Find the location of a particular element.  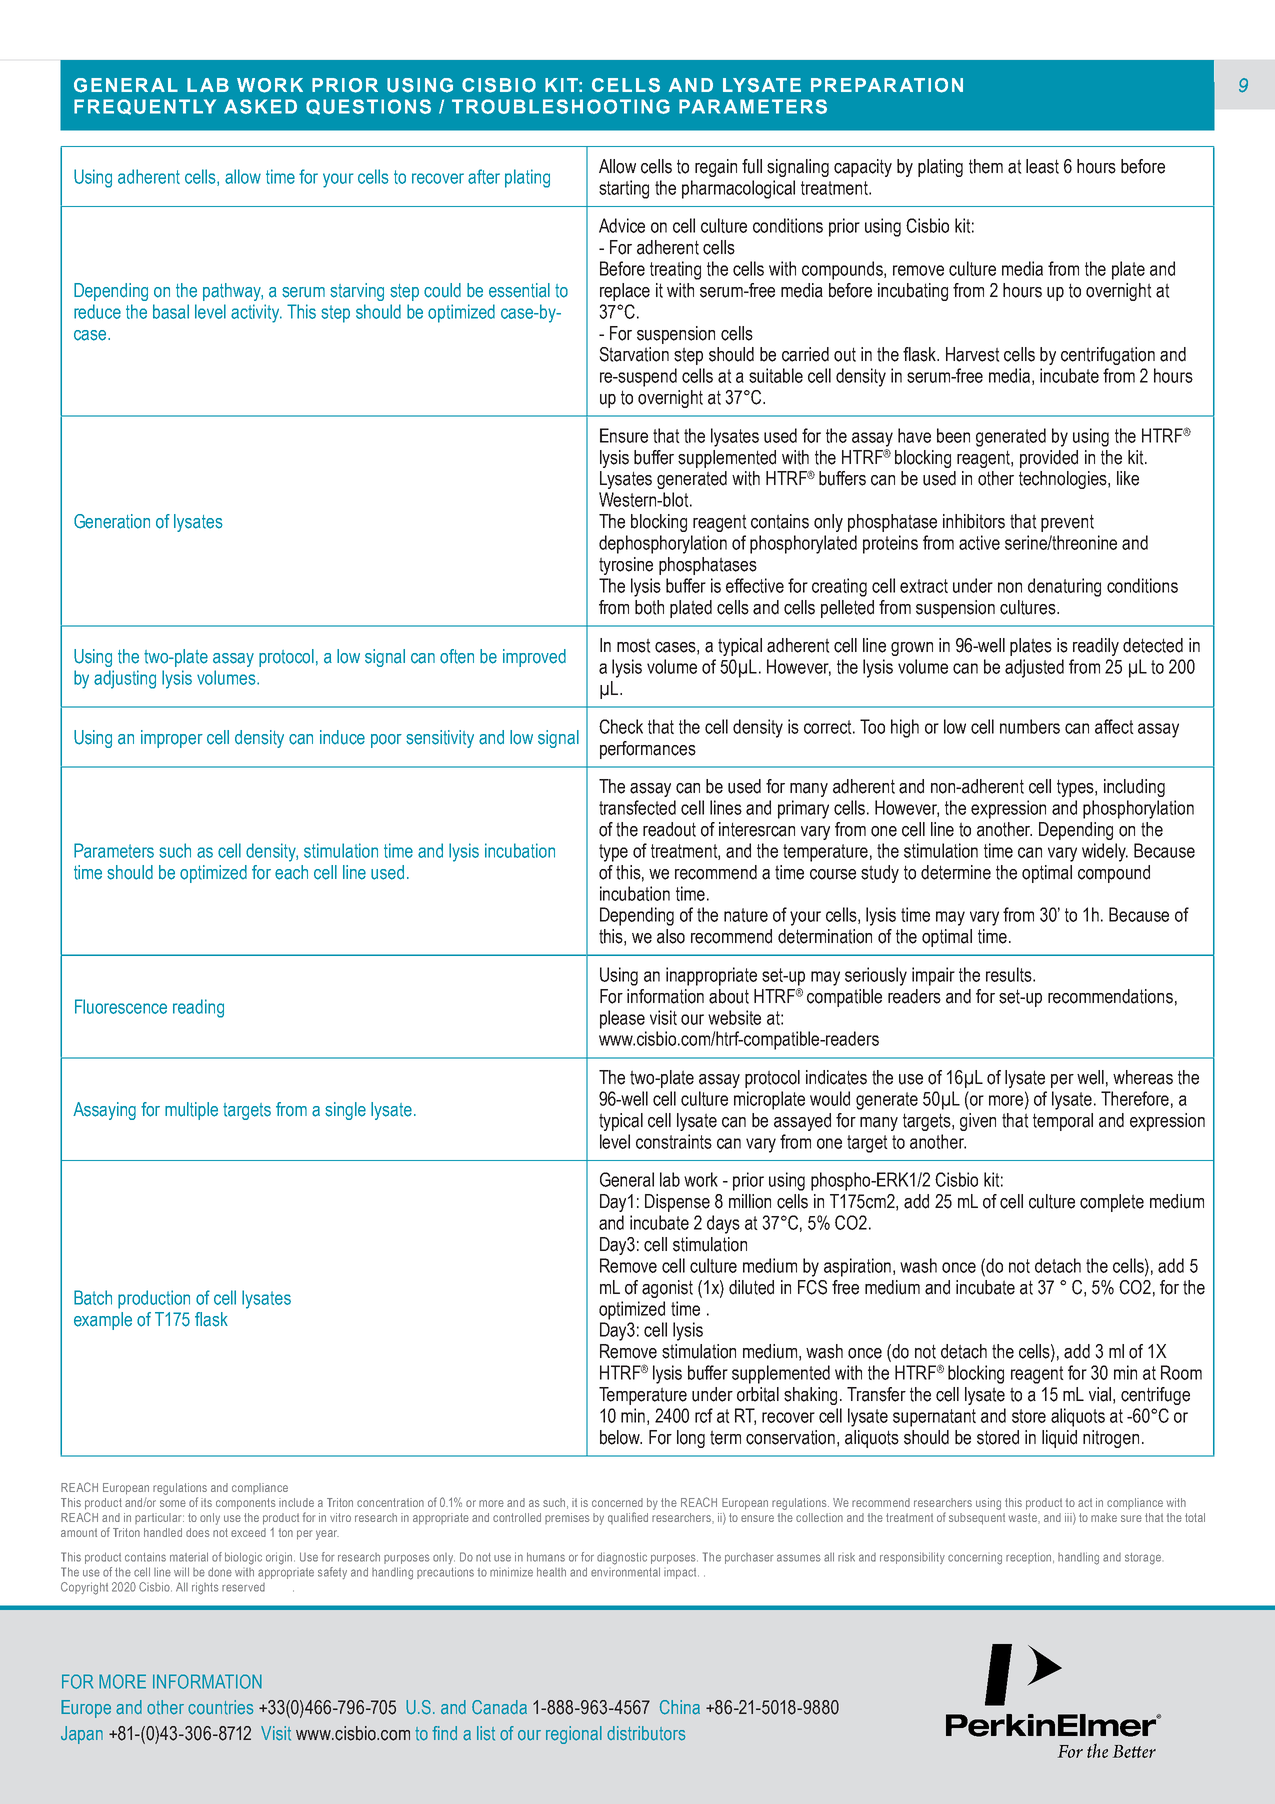

also is located at coordinates (671, 936).
